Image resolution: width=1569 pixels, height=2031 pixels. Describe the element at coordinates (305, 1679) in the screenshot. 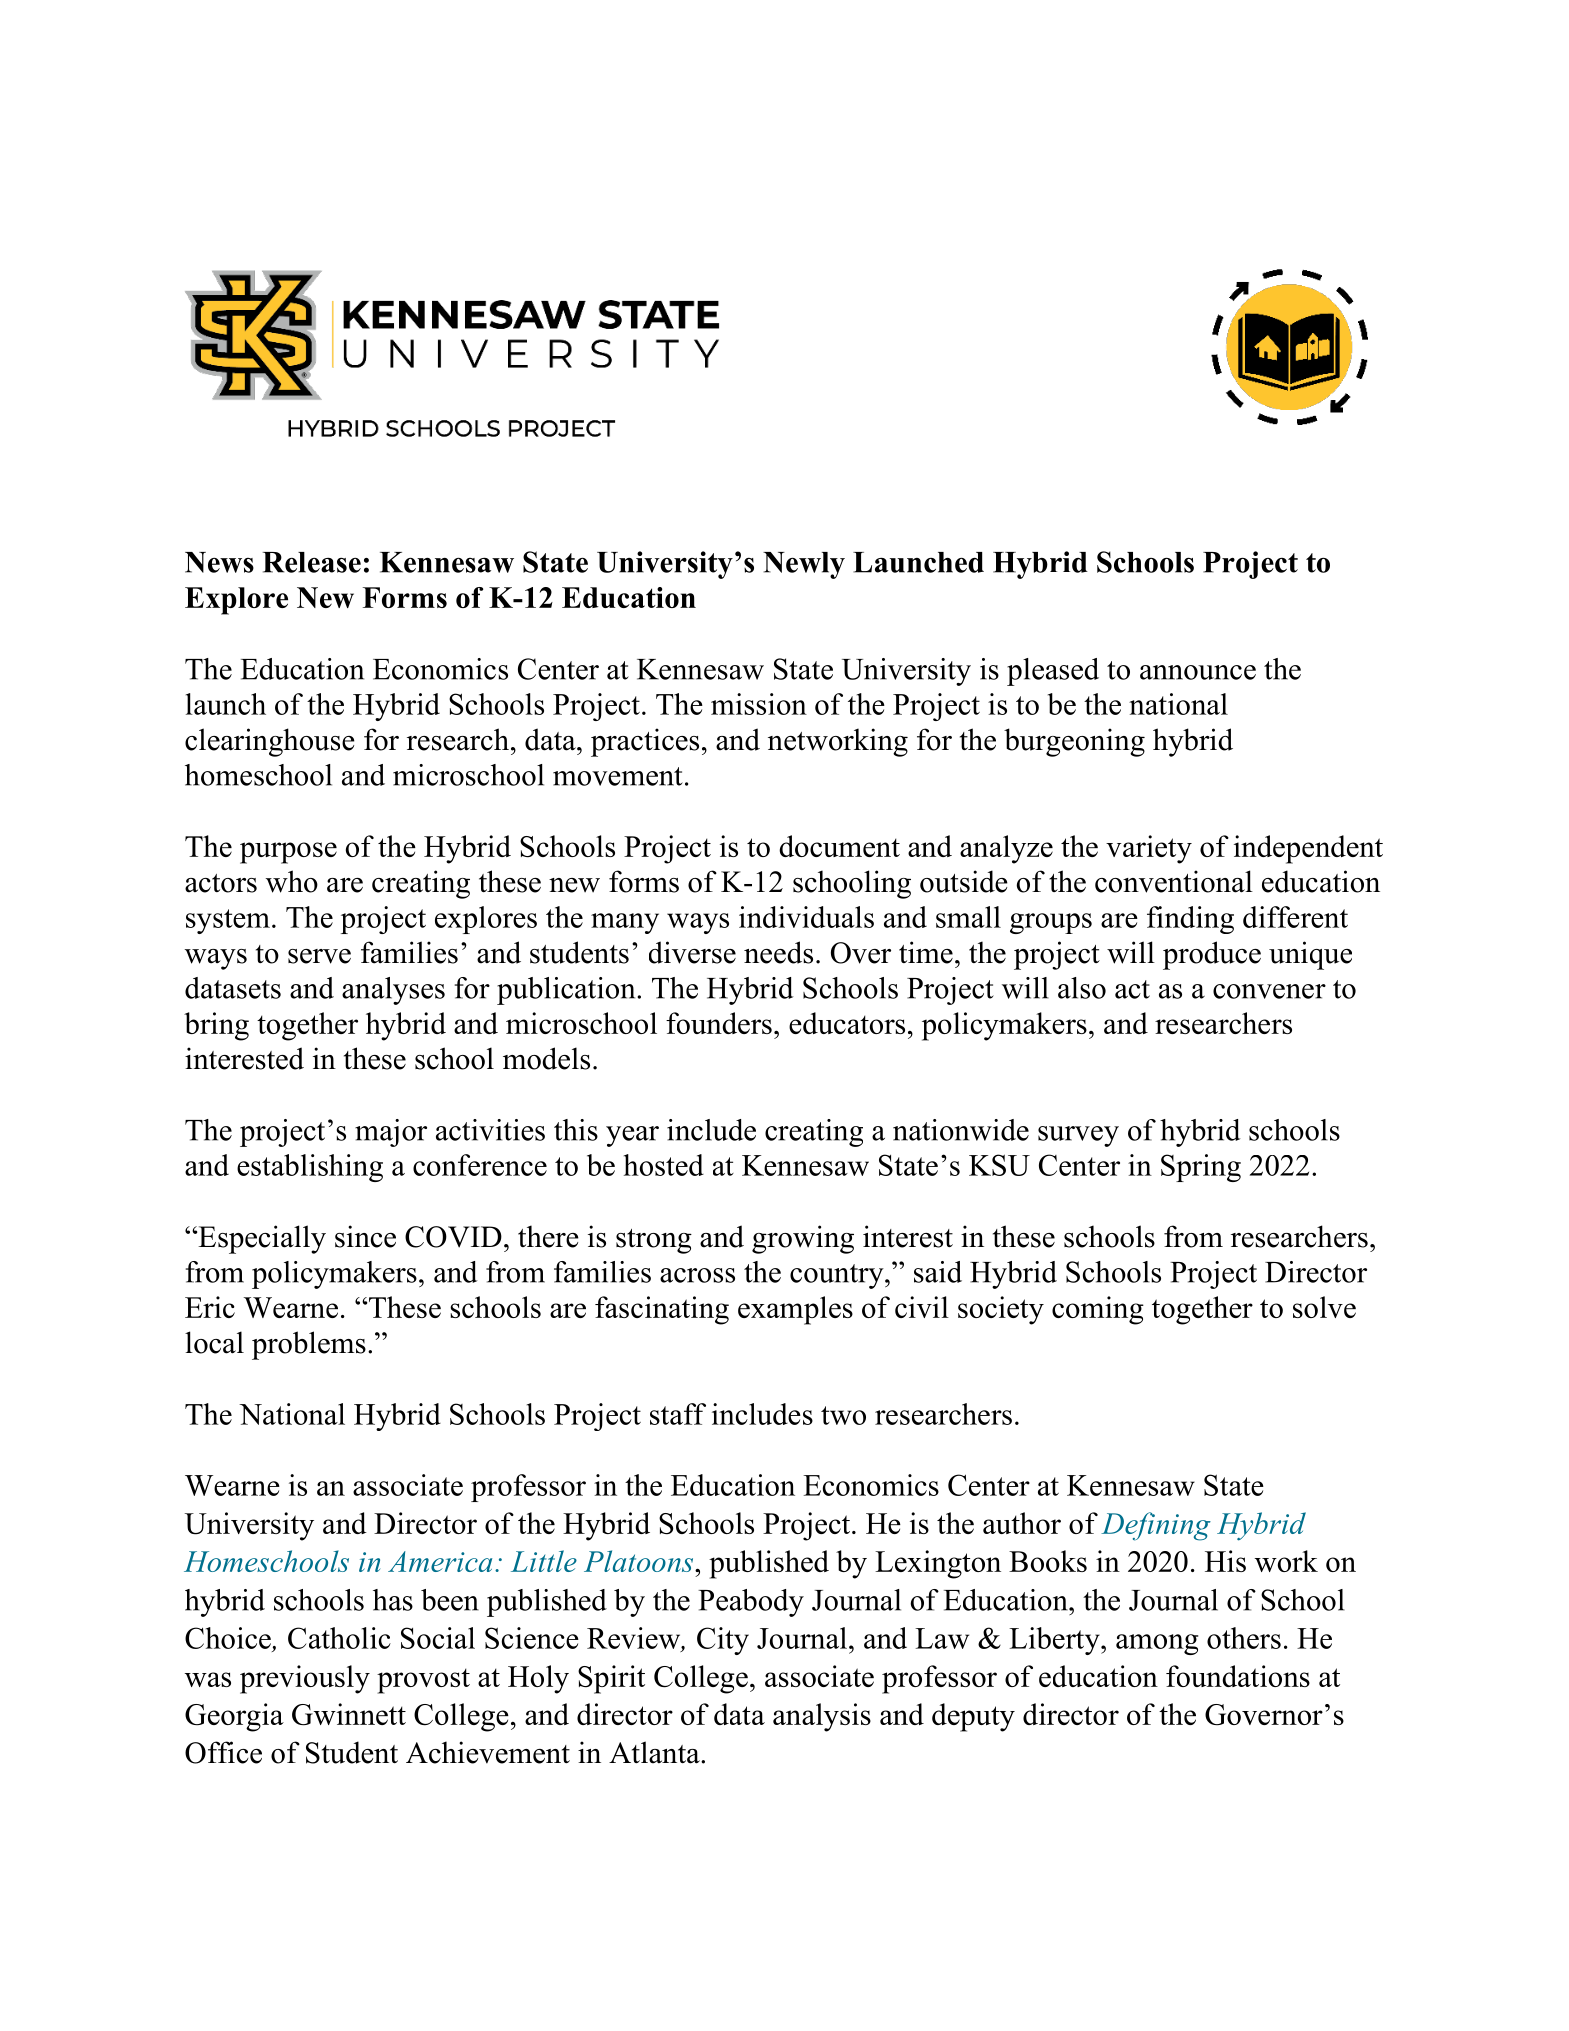

I see `previously` at that location.
